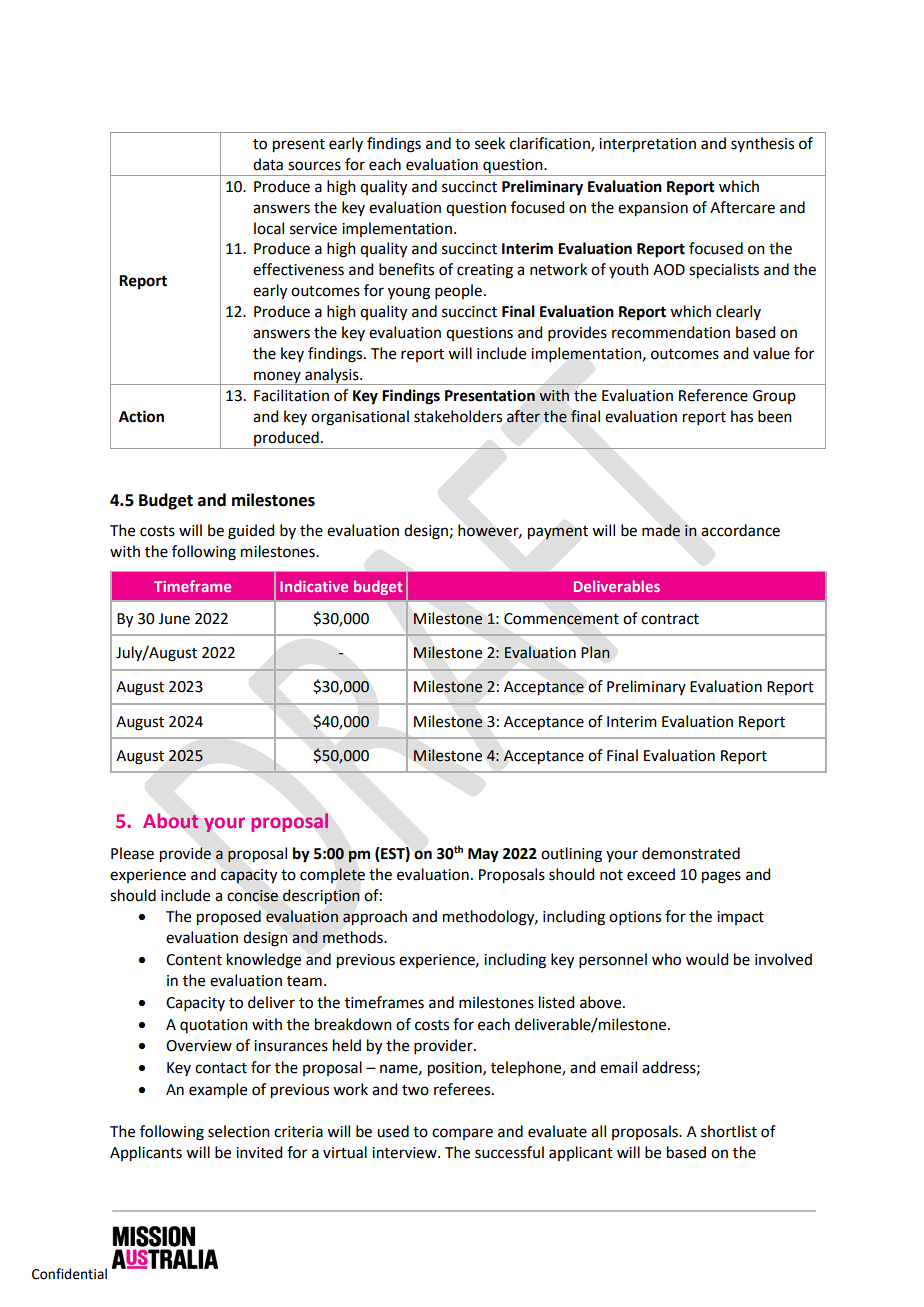 The image size is (924, 1307). Describe the element at coordinates (490, 143) in the screenshot. I see `seek` at that location.
